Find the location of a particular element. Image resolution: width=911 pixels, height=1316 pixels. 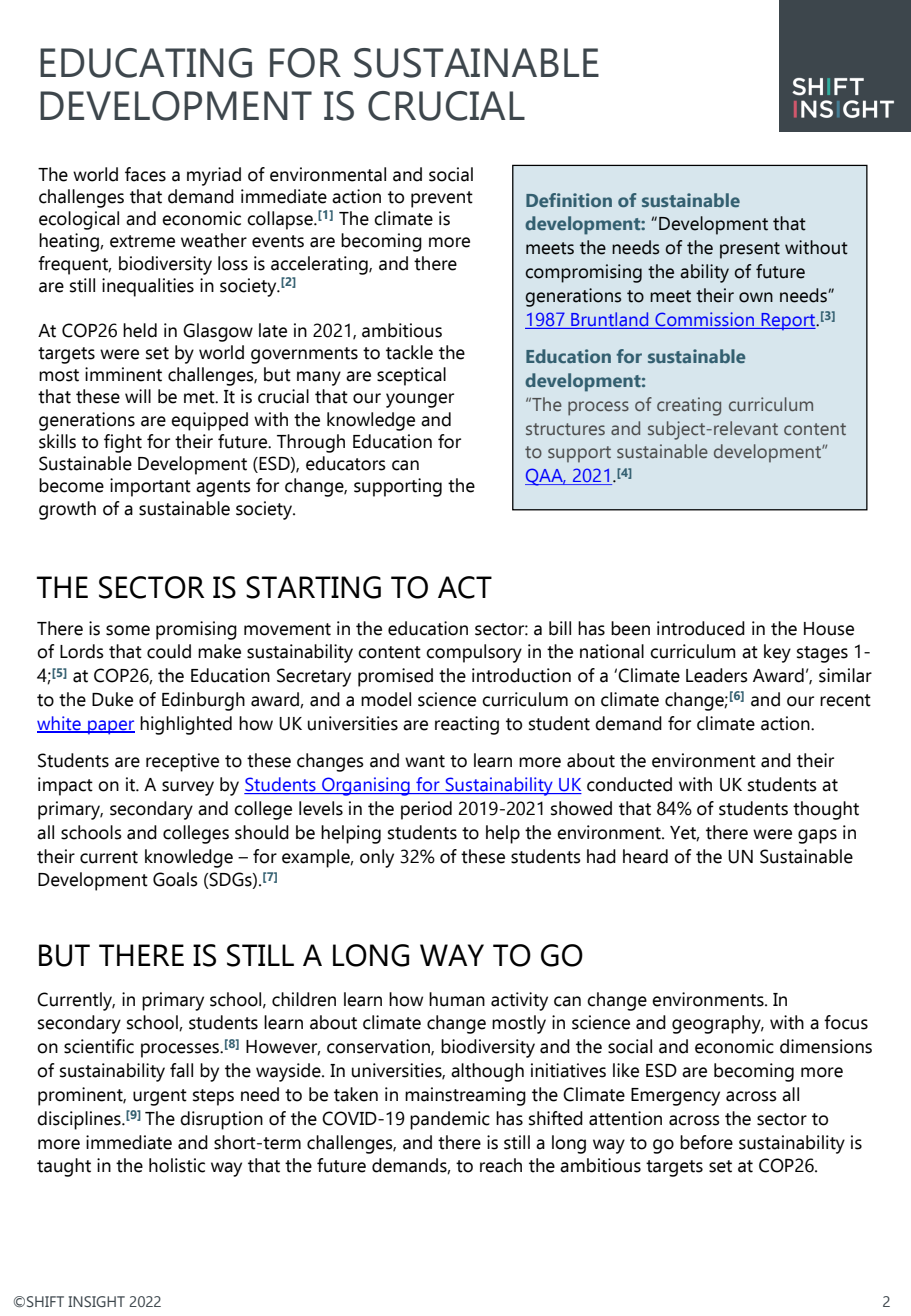

present is located at coordinates (750, 250).
